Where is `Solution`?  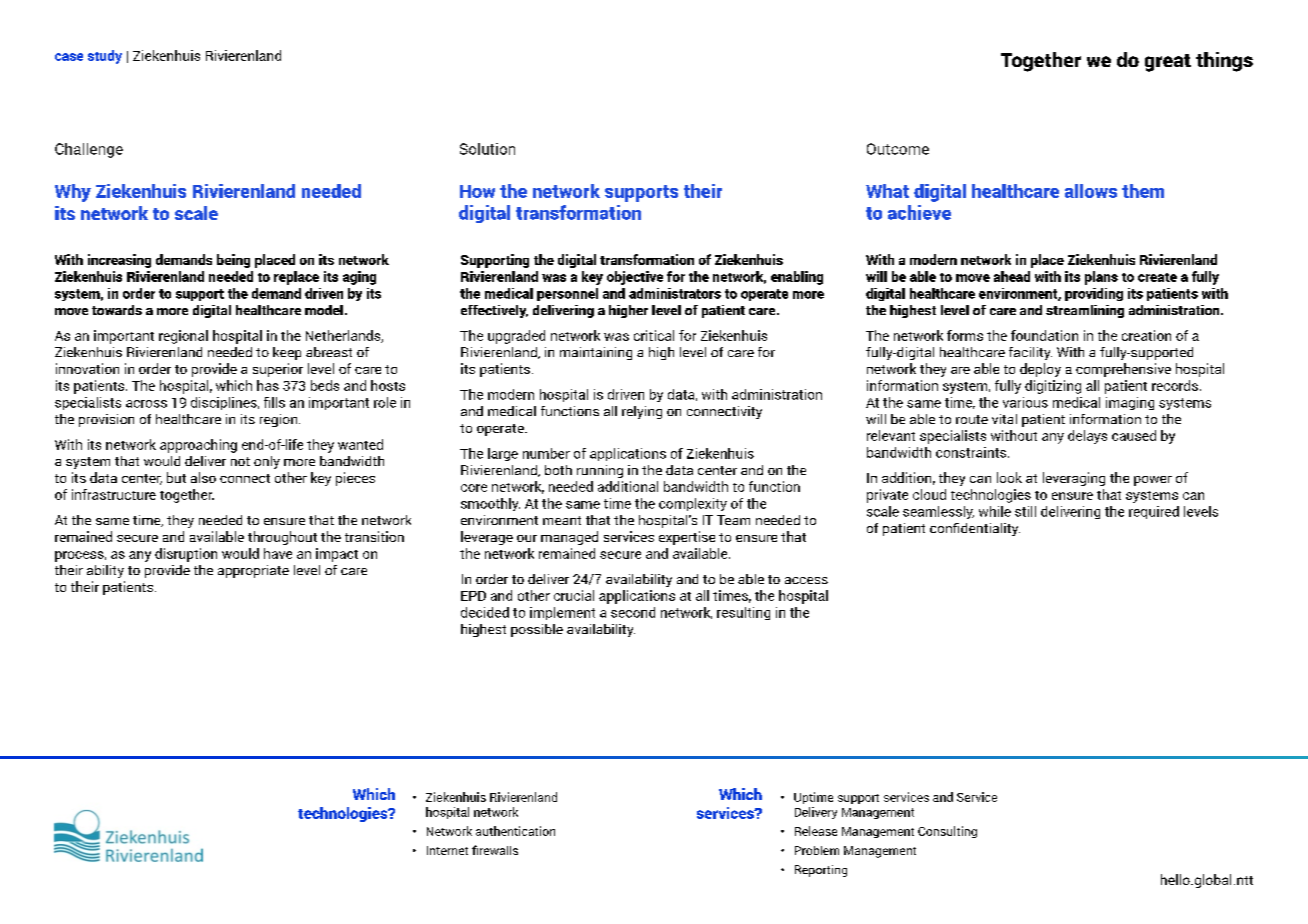 Solution is located at coordinates (487, 149).
